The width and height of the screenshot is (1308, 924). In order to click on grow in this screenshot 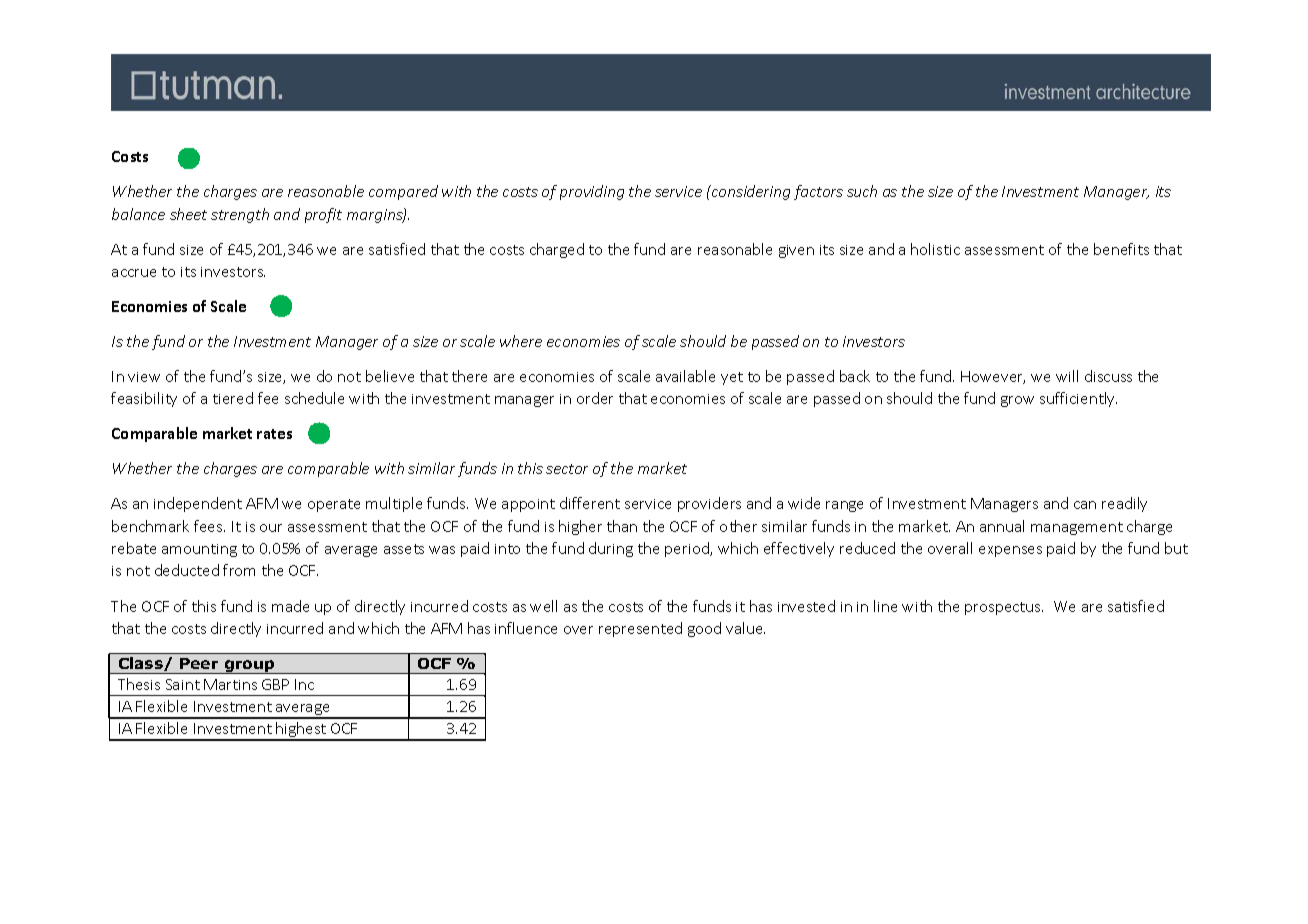, I will do `click(1017, 401)`.
